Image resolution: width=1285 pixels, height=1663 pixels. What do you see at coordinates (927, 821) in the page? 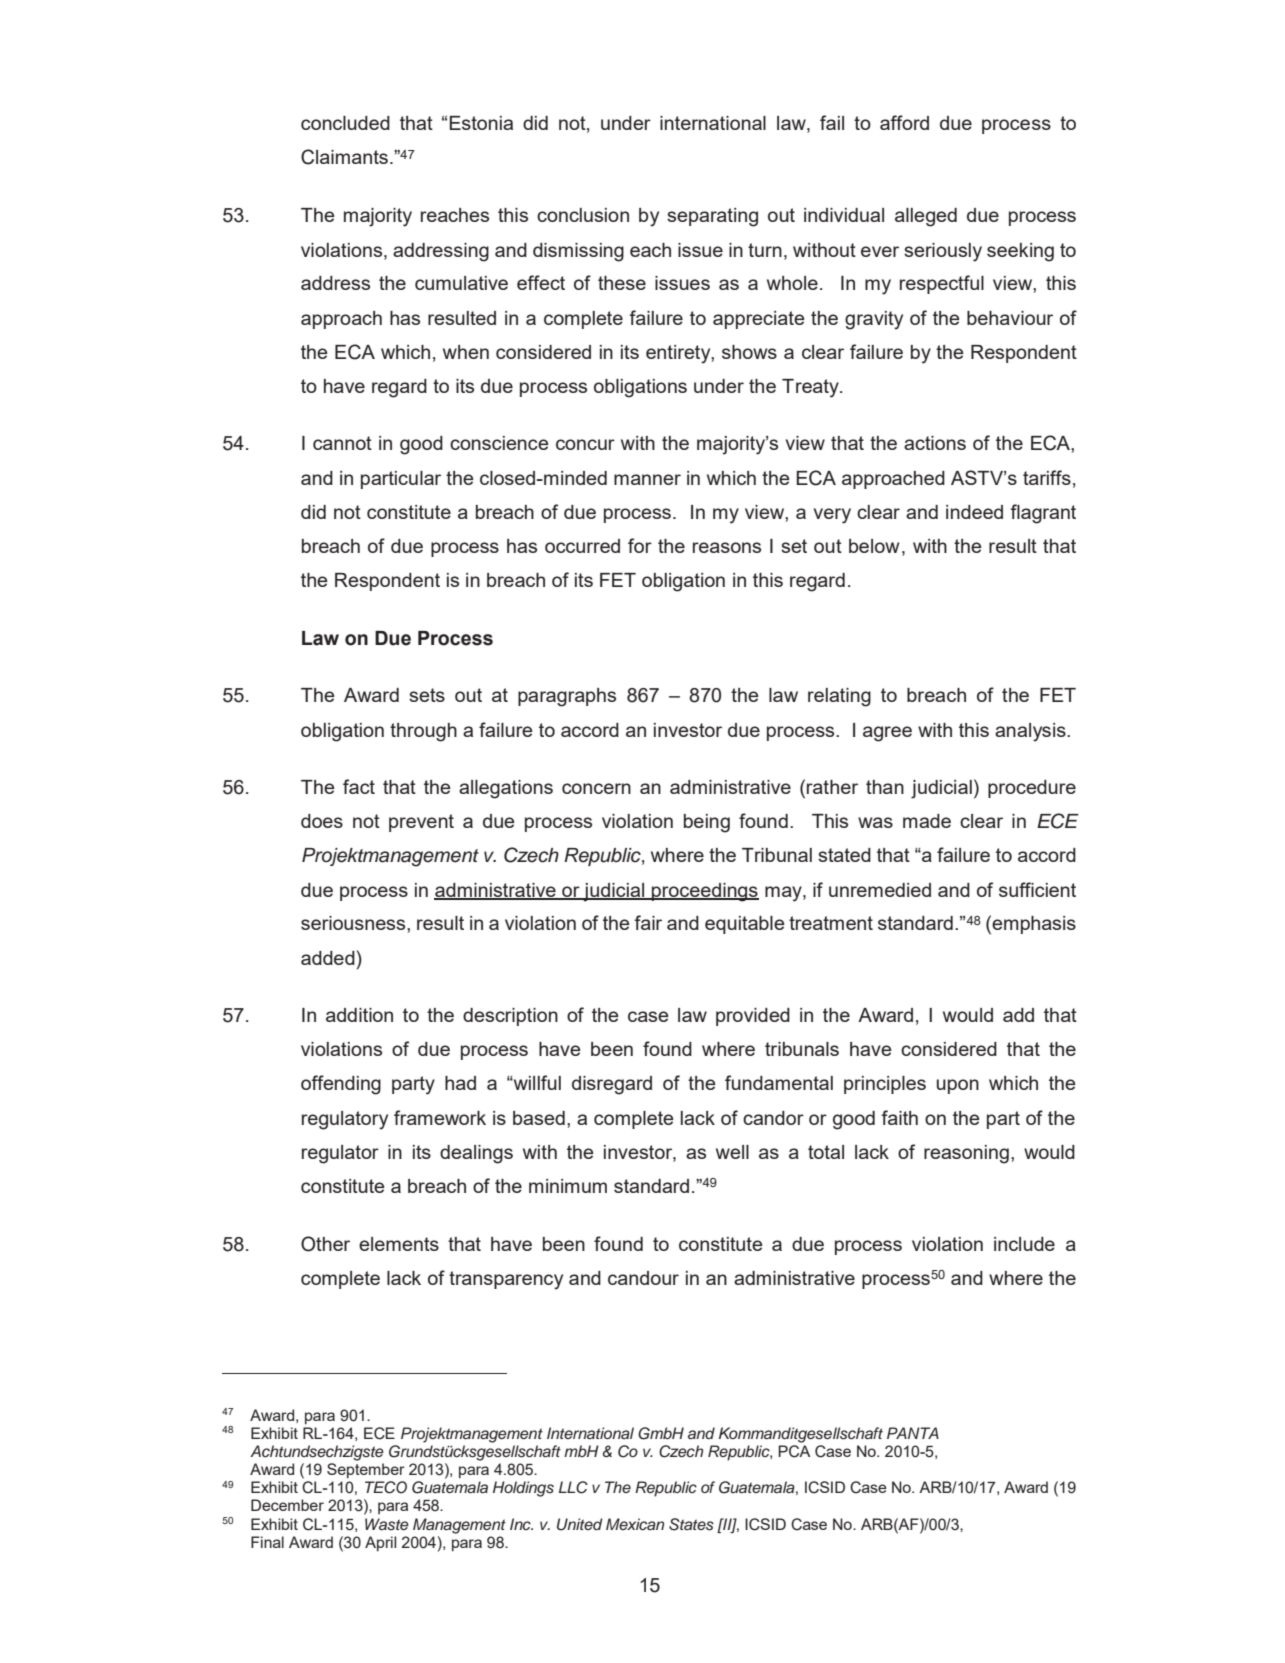
I see `made` at bounding box center [927, 821].
